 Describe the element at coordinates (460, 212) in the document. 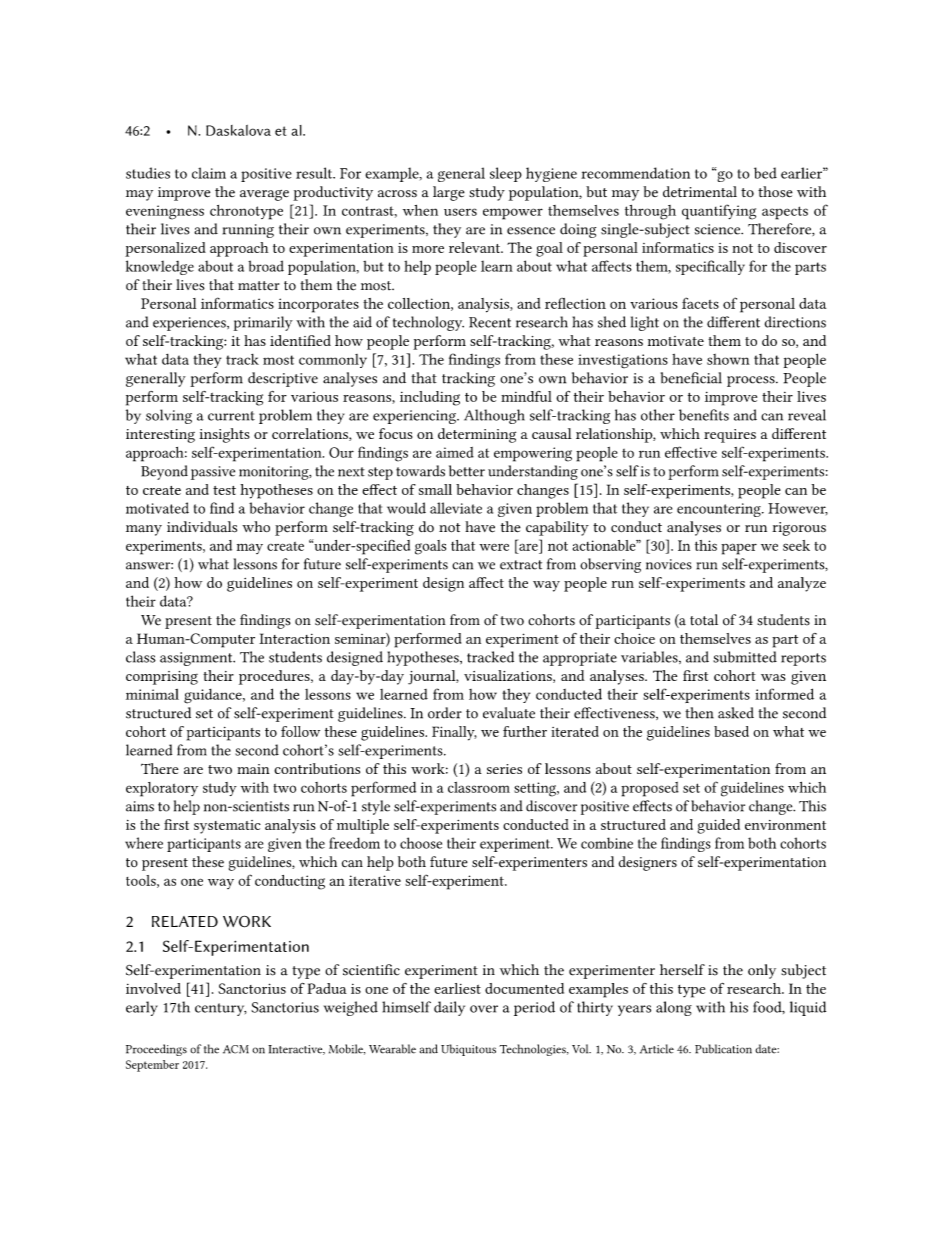

I see `users` at that location.
